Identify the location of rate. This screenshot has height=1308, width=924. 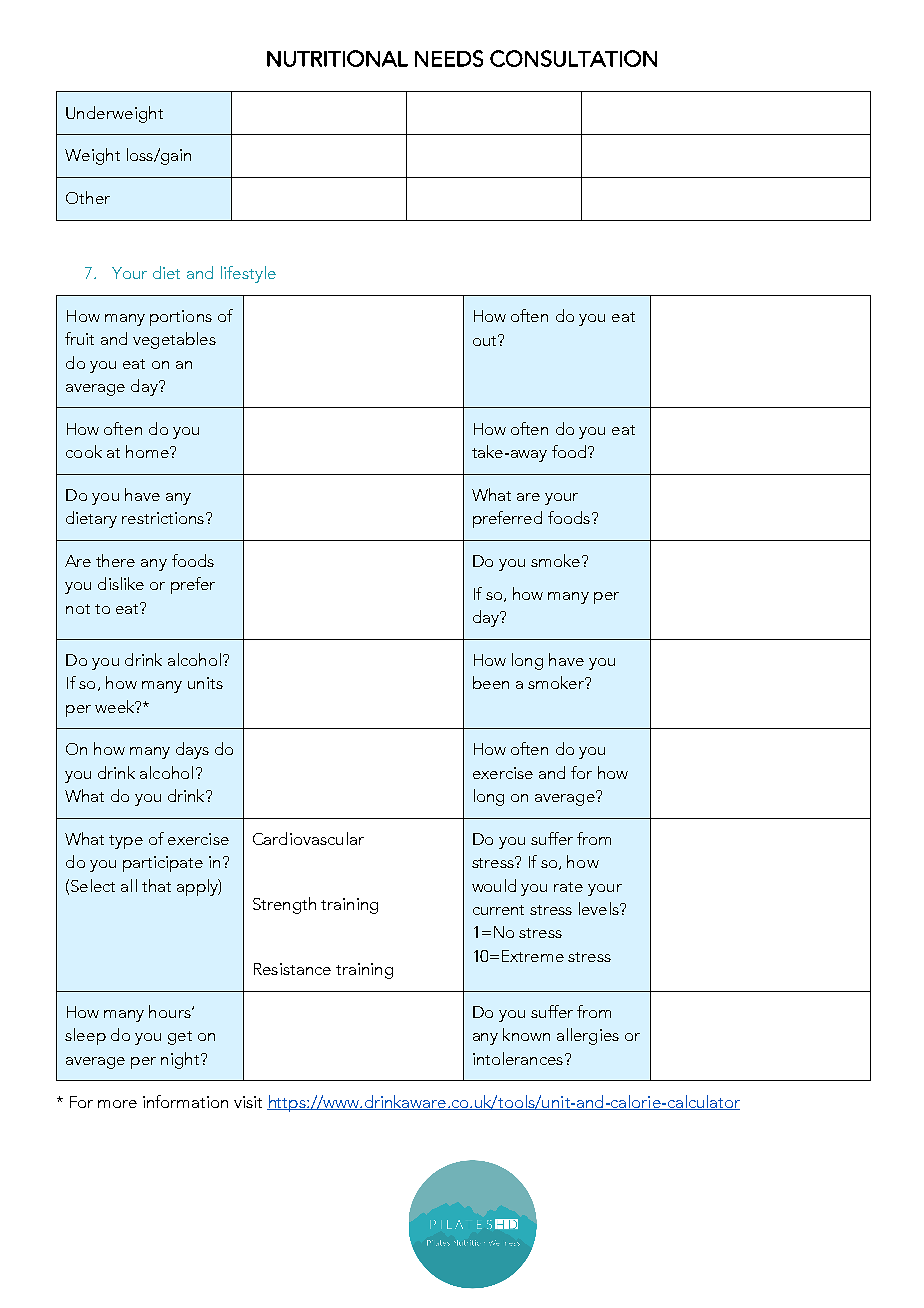
(568, 887).
